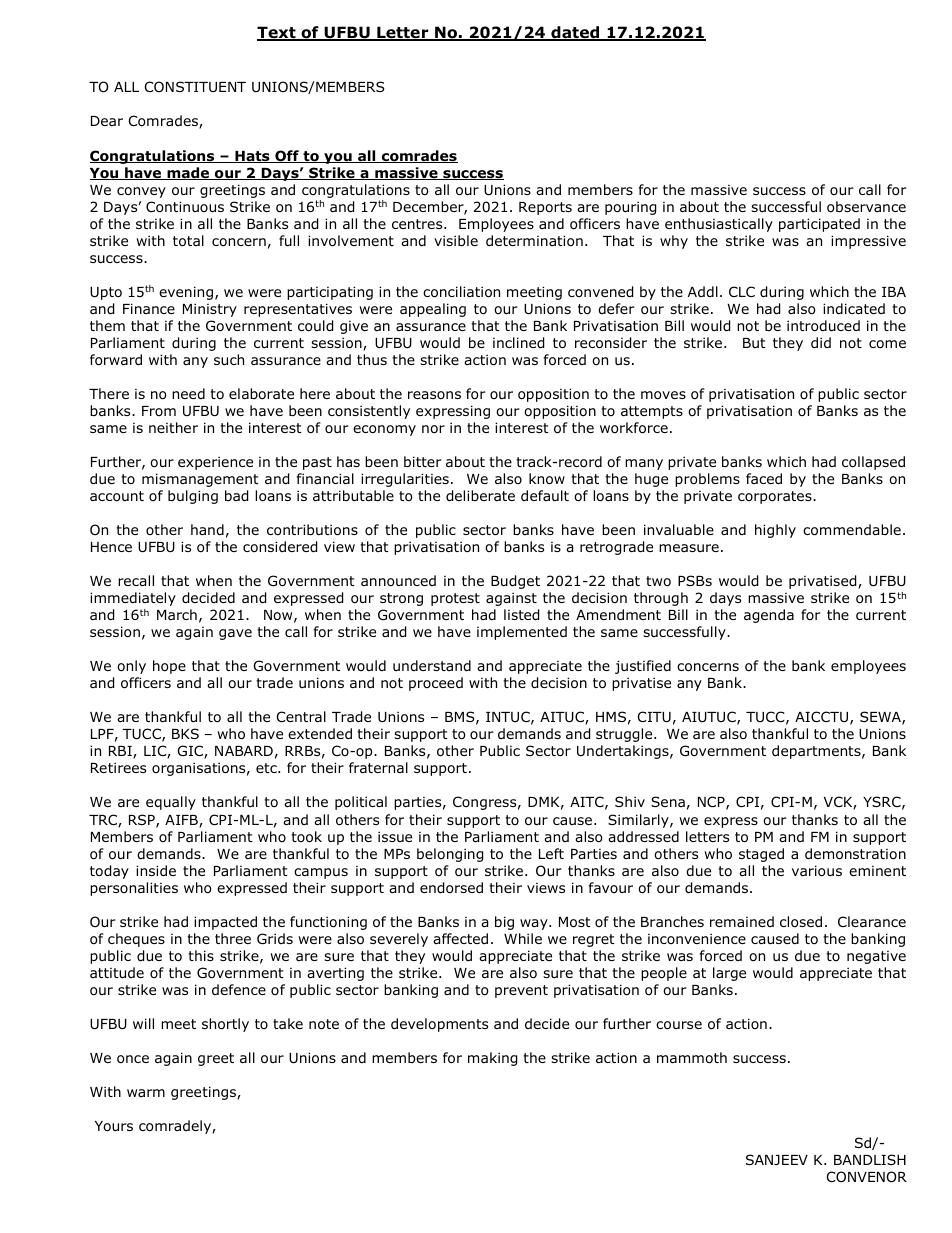 Image resolution: width=952 pixels, height=1233 pixels. I want to click on Ministry, so click(210, 310).
